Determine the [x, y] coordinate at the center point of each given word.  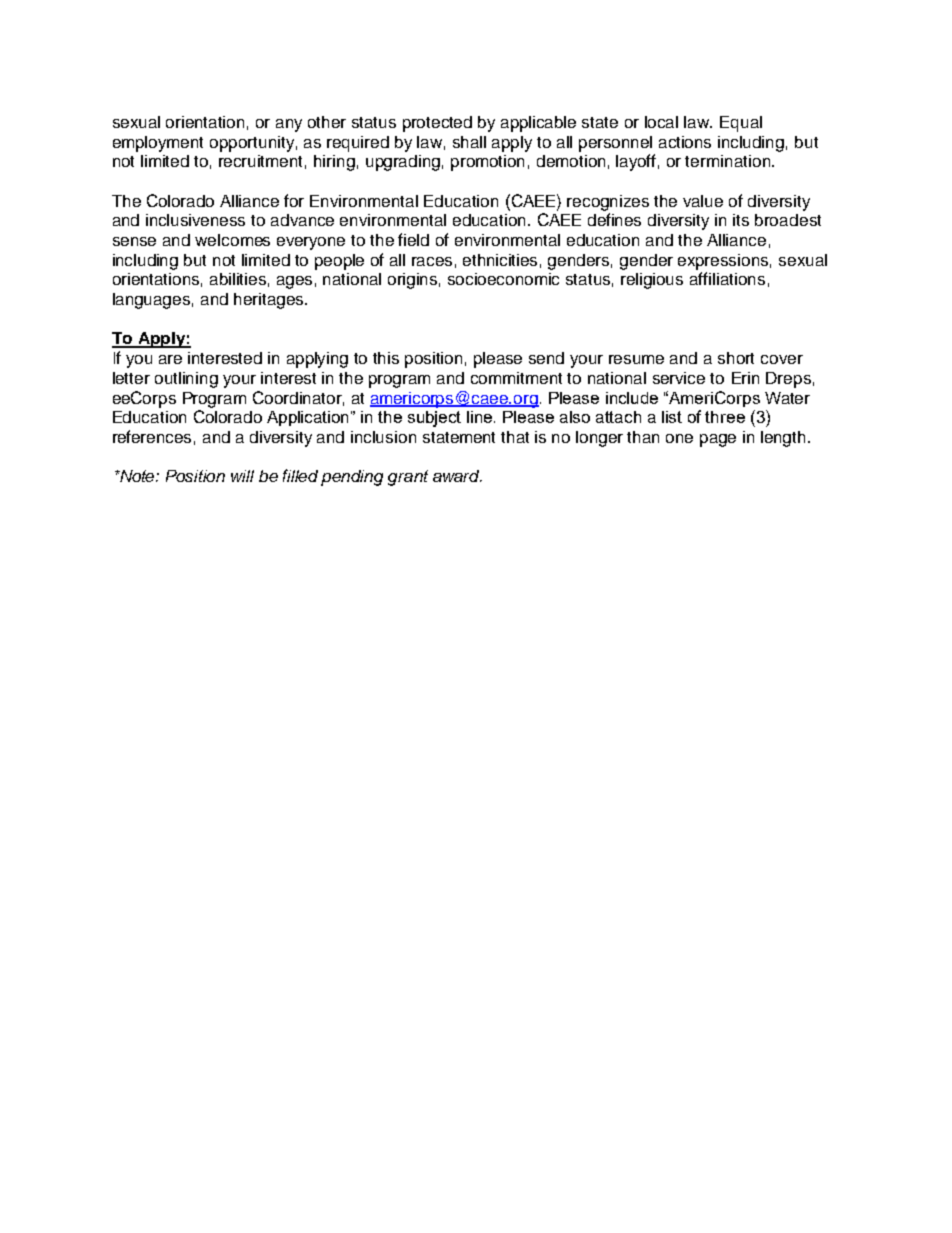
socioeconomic [503, 279]
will [242, 476]
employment [158, 144]
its [741, 220]
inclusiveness [195, 220]
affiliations [727, 278]
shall [469, 142]
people [339, 262]
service [679, 378]
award [457, 476]
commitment [516, 378]
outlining [186, 380]
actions [685, 142]
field [413, 239]
